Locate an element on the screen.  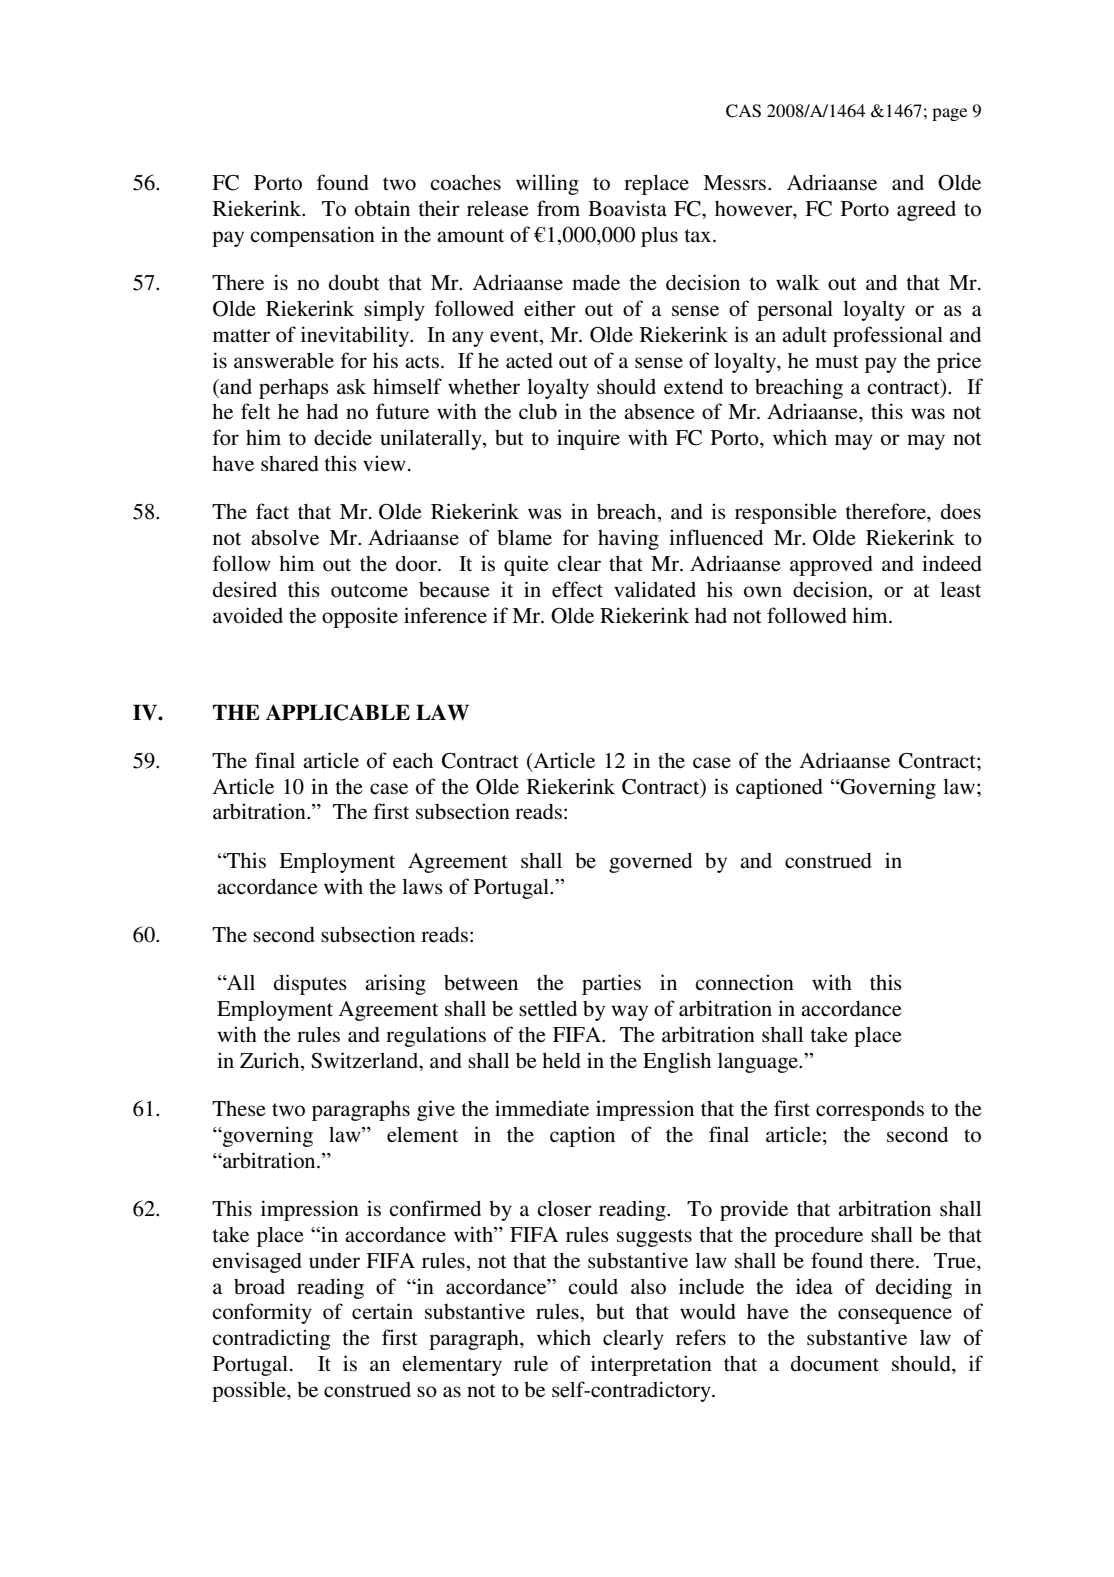
obtain is located at coordinates (382, 208).
